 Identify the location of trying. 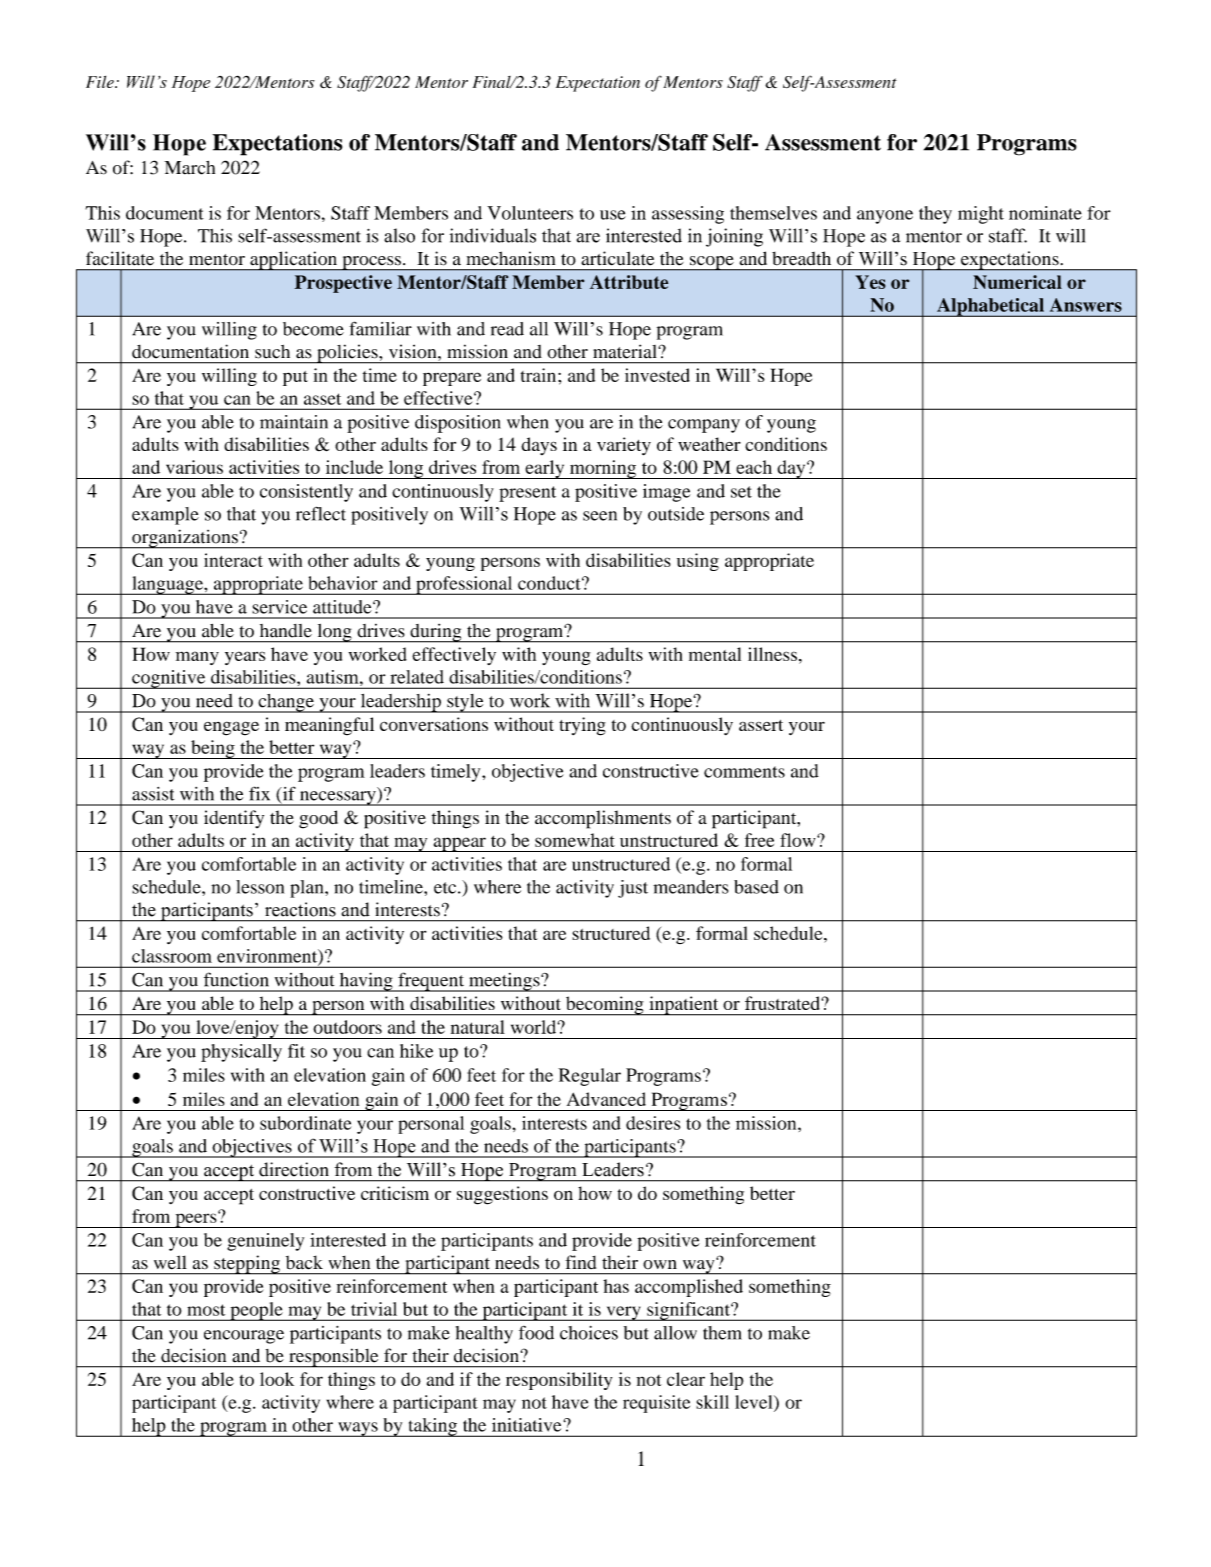
(582, 726).
